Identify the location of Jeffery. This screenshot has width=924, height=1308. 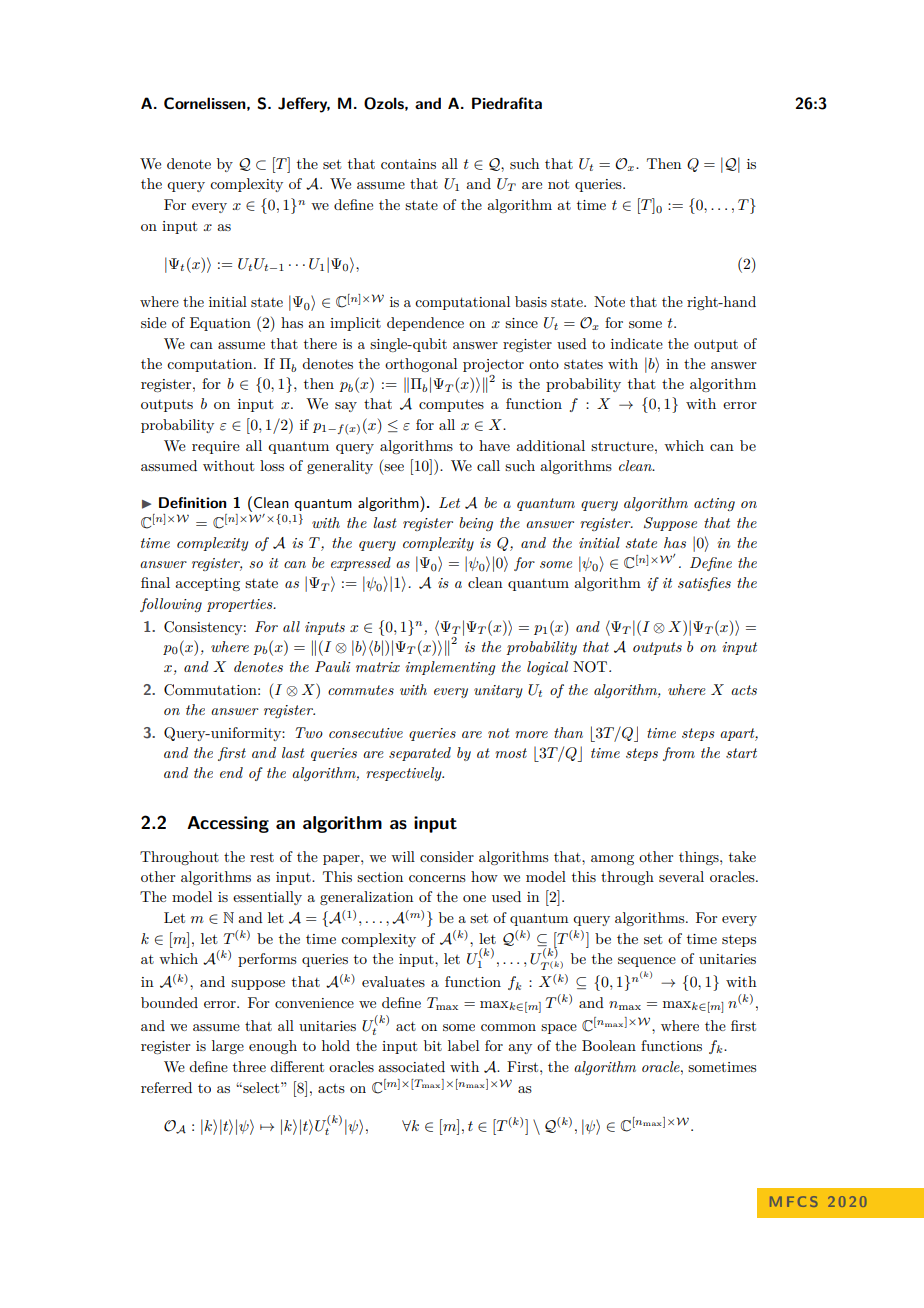
(304, 105).
